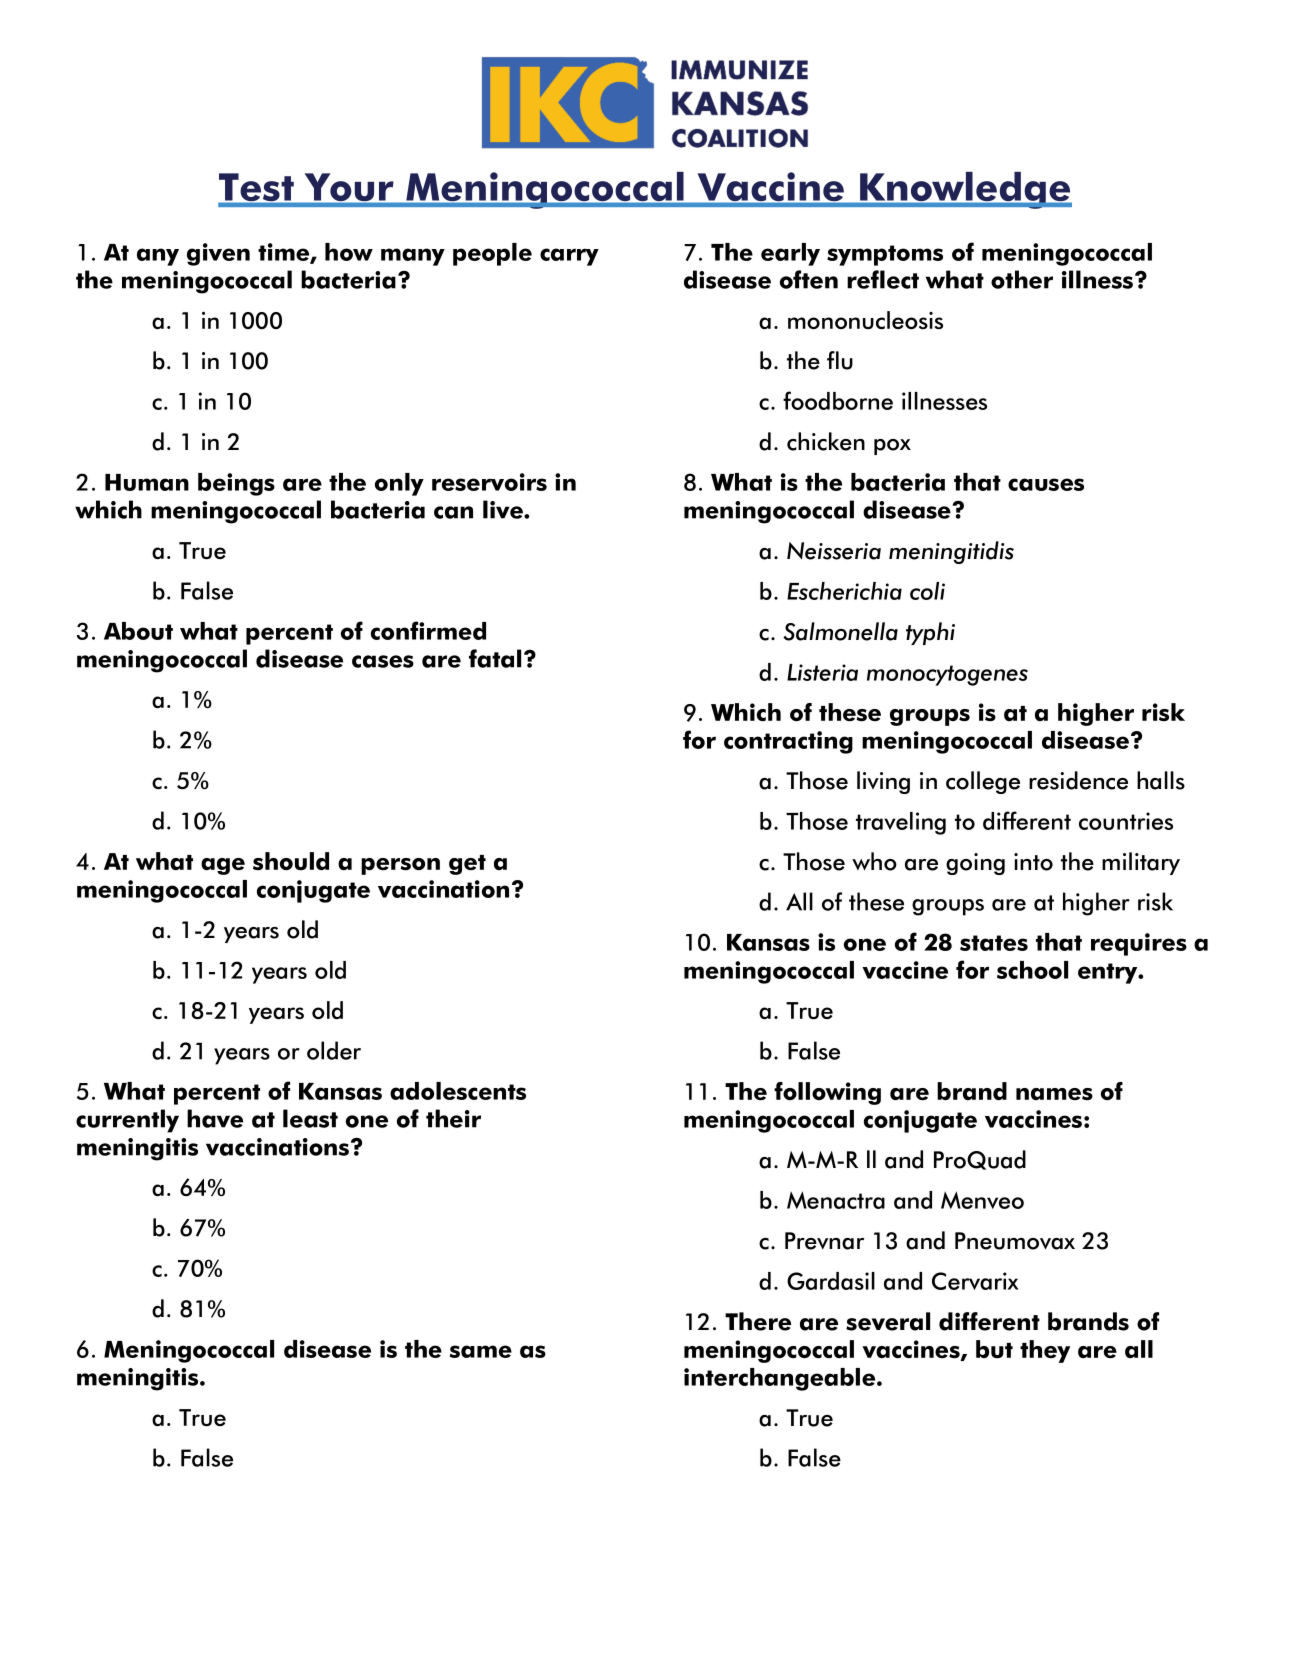 The height and width of the screenshot is (1669, 1290). What do you see at coordinates (1022, 279) in the screenshot?
I see `other` at bounding box center [1022, 279].
